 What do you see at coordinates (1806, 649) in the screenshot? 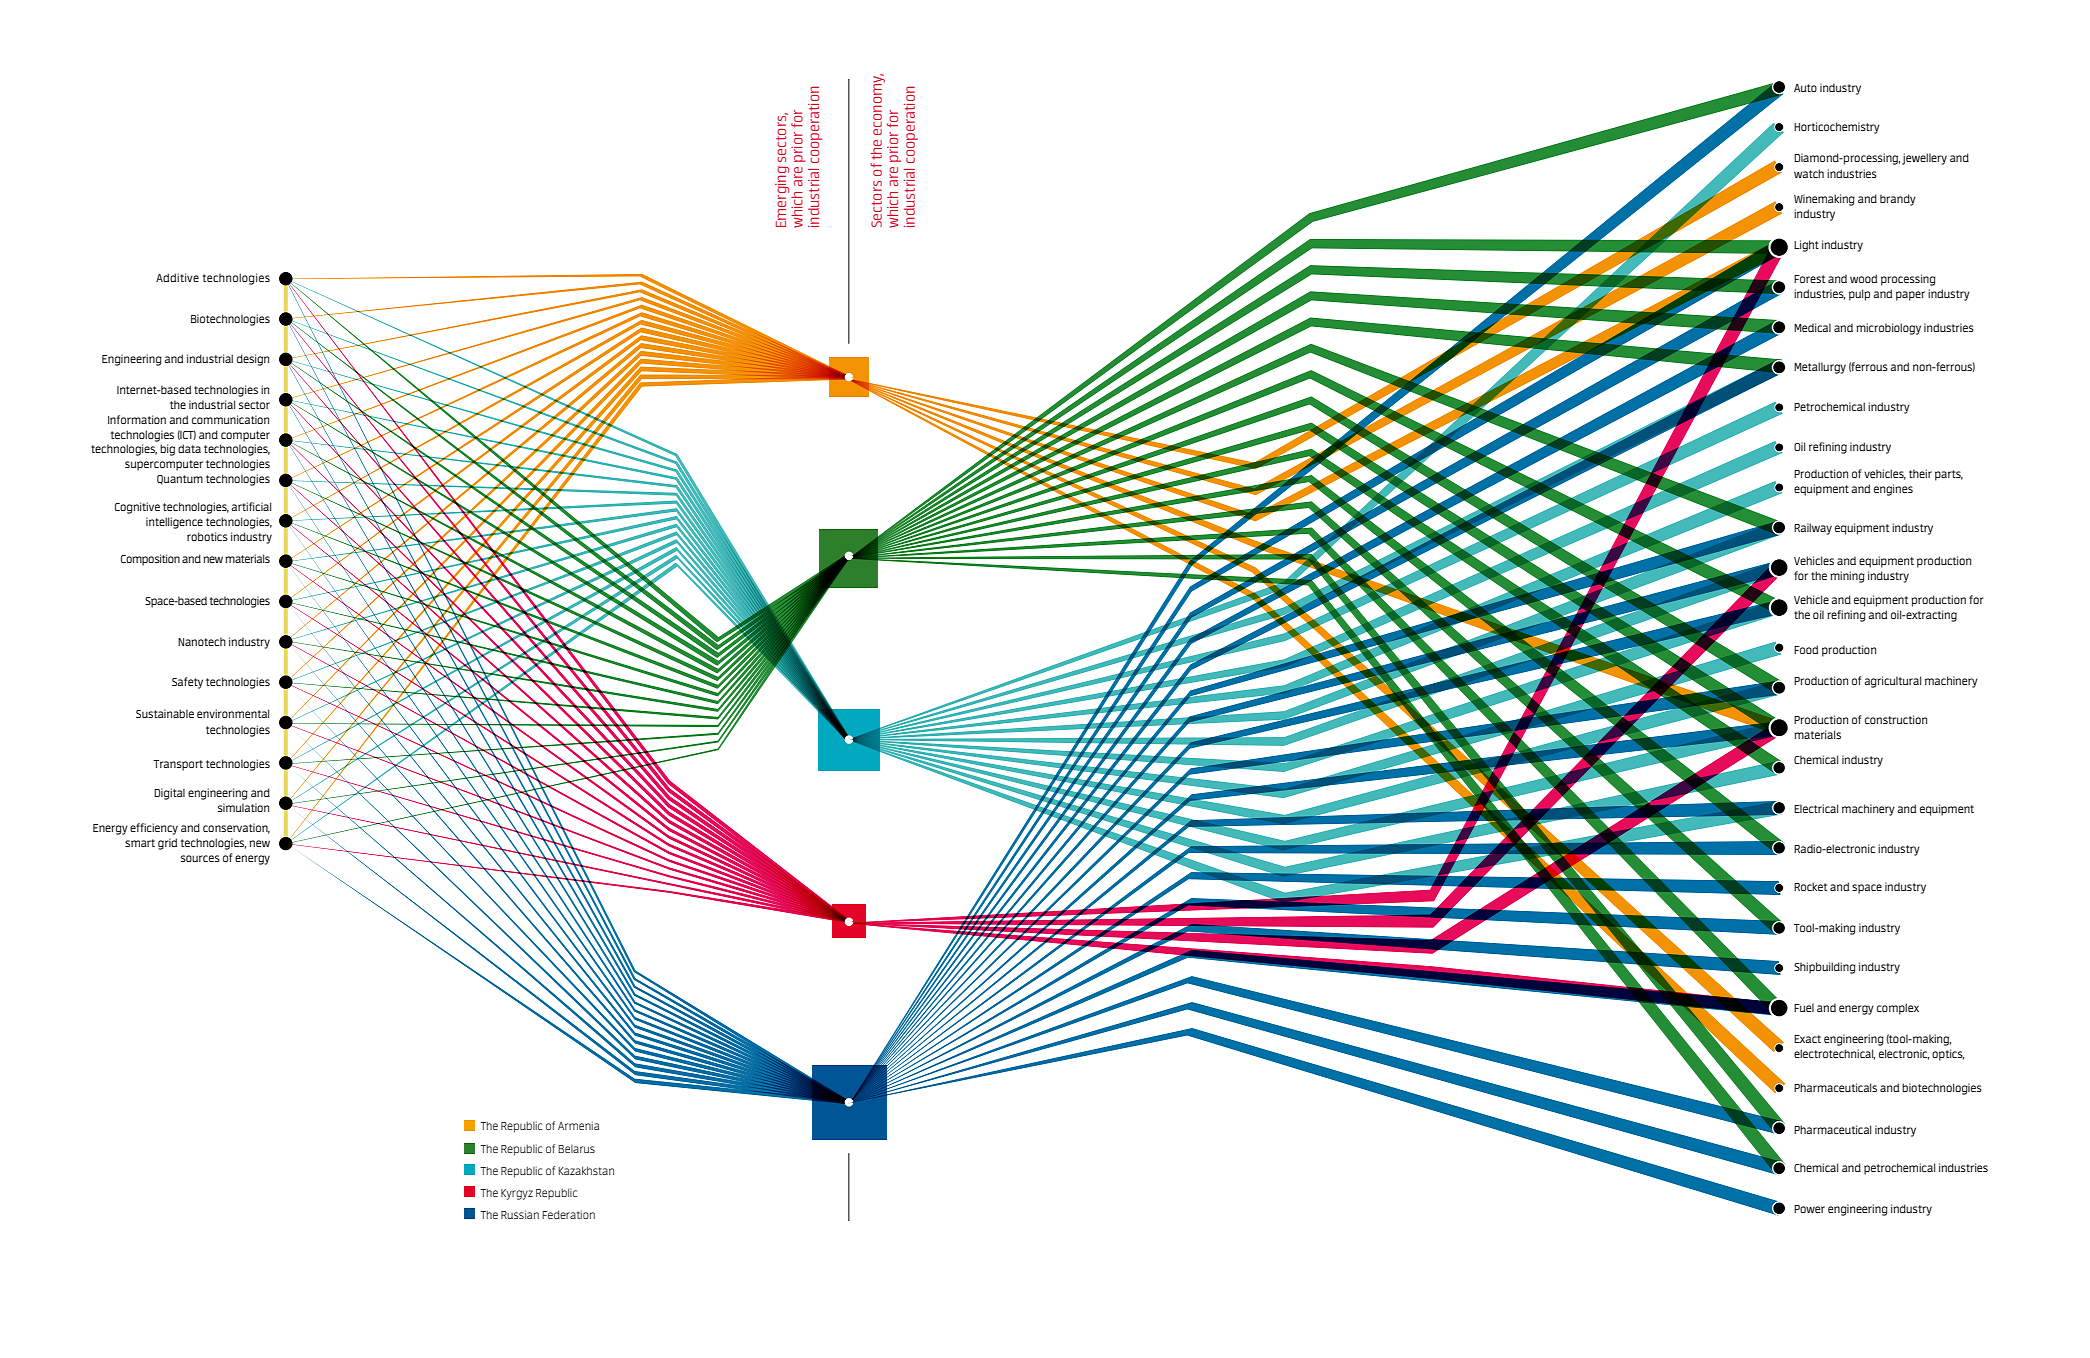
I see `Food` at bounding box center [1806, 649].
